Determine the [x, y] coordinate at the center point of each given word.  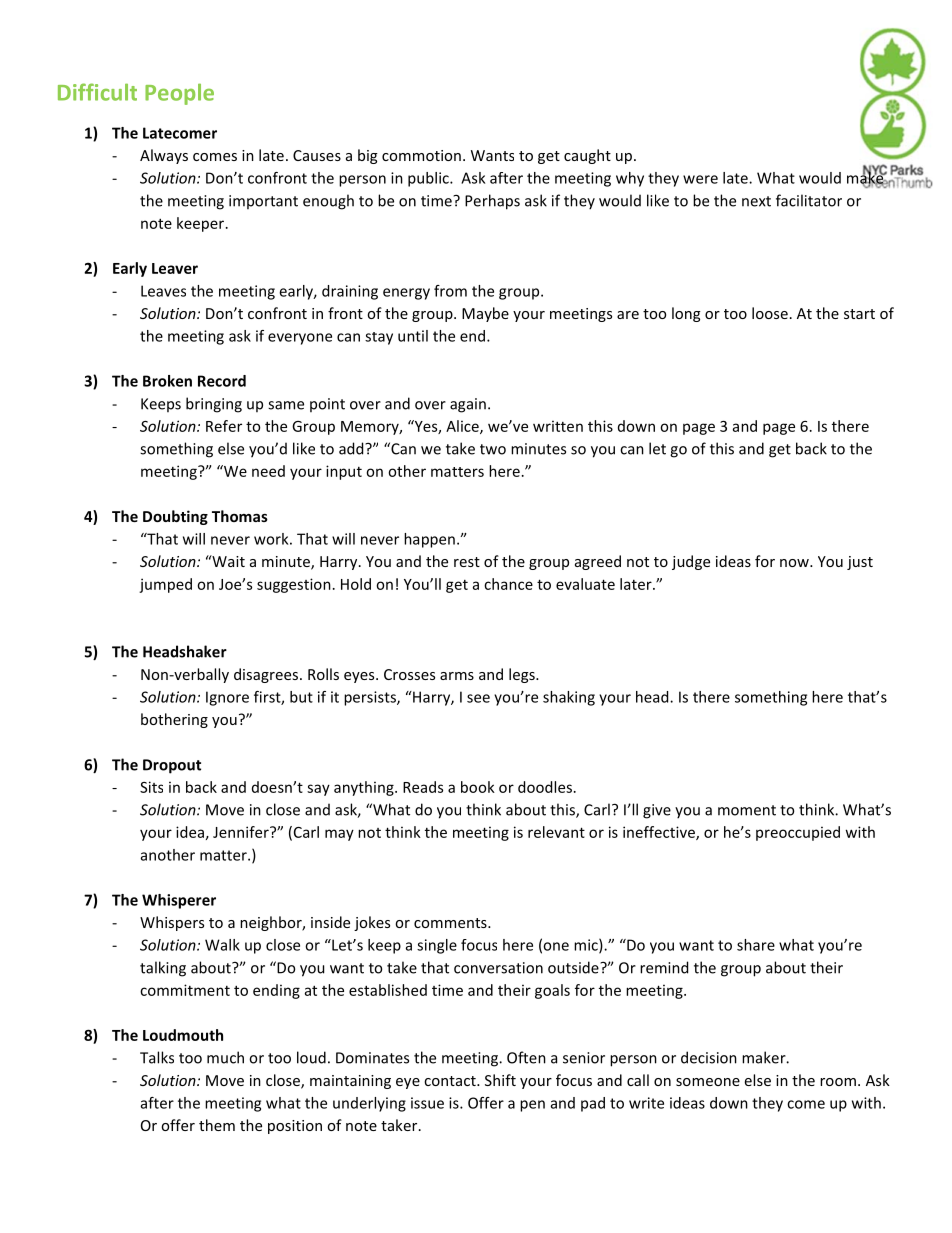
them [217, 1125]
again [468, 405]
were [700, 179]
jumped [165, 585]
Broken [167, 381]
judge [691, 562]
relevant [556, 832]
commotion [421, 155]
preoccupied [798, 833]
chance [508, 584]
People [179, 94]
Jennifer [242, 832]
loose [770, 313]
